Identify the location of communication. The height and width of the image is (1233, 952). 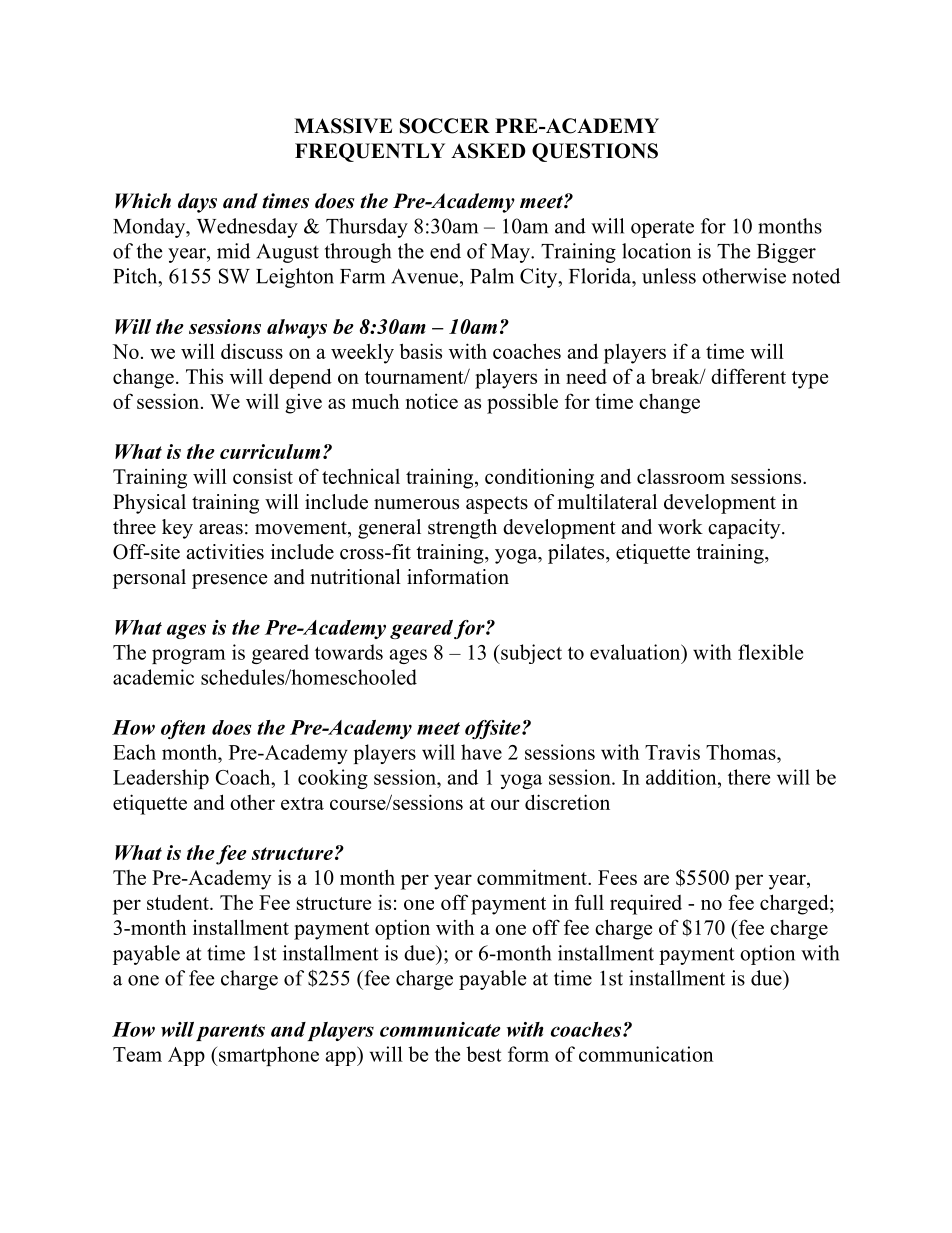
(646, 1054).
